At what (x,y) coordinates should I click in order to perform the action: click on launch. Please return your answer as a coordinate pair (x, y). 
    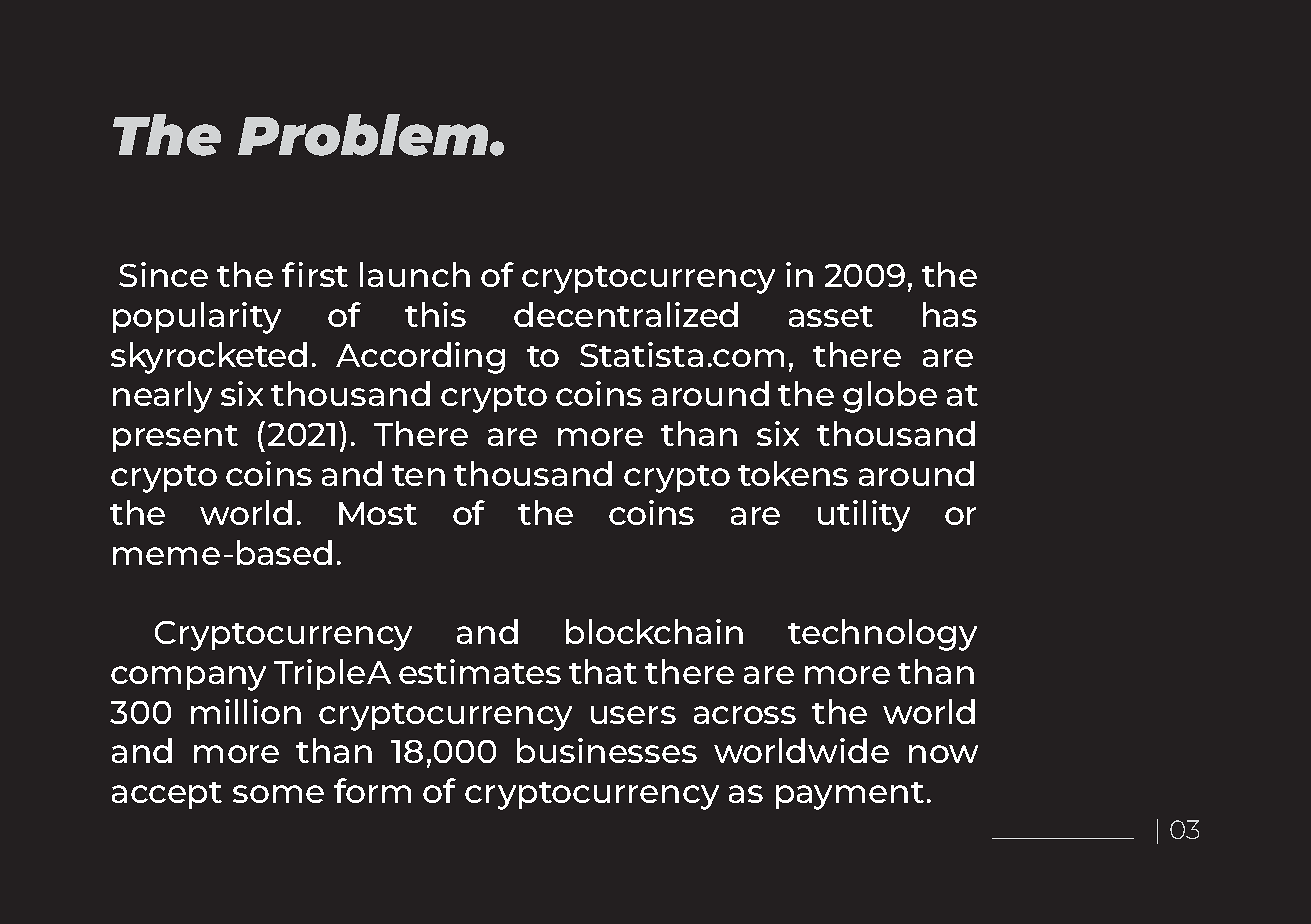
    Looking at the image, I should click on (415, 274).
